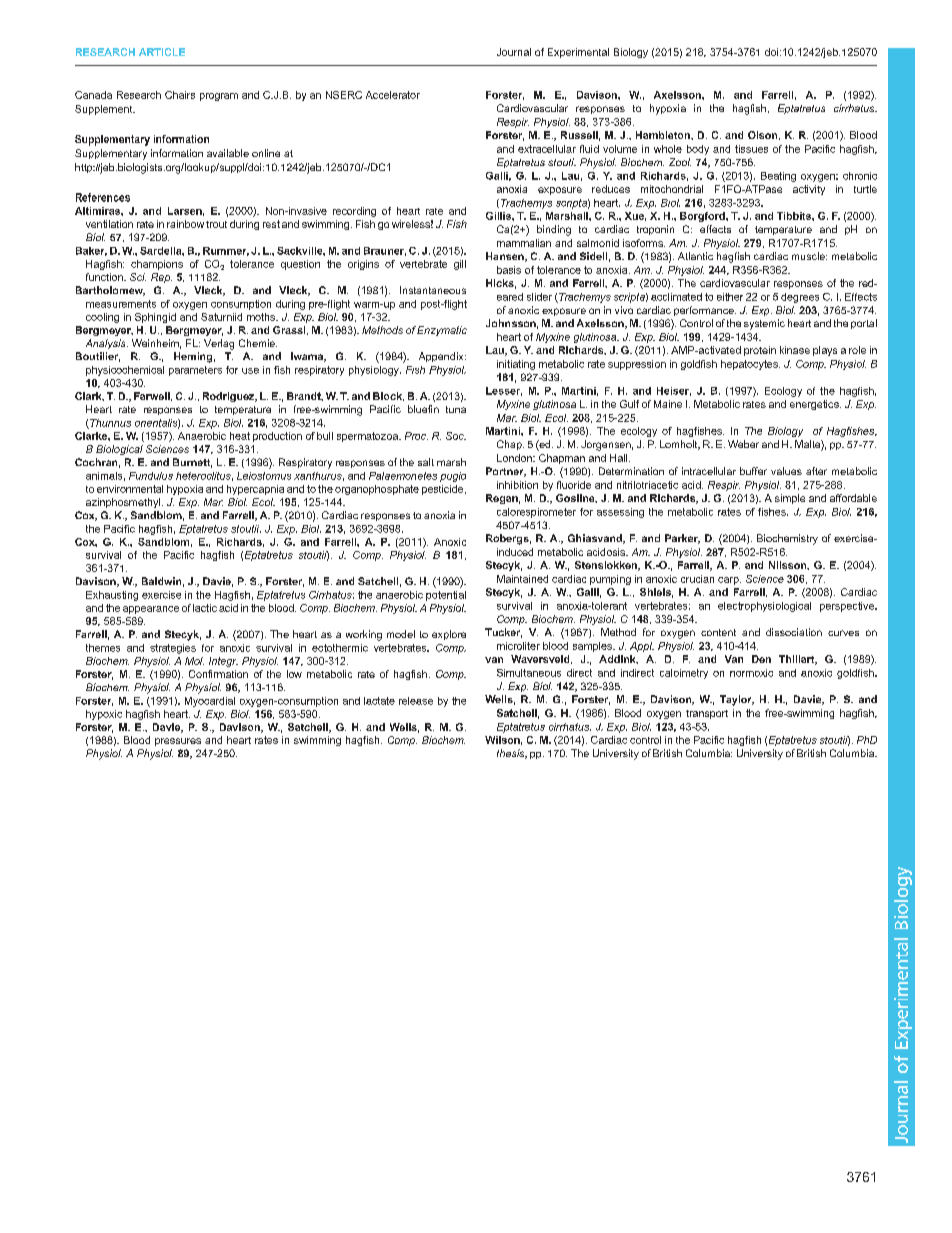 This image has height=1233, width=952. I want to click on Chairs, so click(180, 95).
